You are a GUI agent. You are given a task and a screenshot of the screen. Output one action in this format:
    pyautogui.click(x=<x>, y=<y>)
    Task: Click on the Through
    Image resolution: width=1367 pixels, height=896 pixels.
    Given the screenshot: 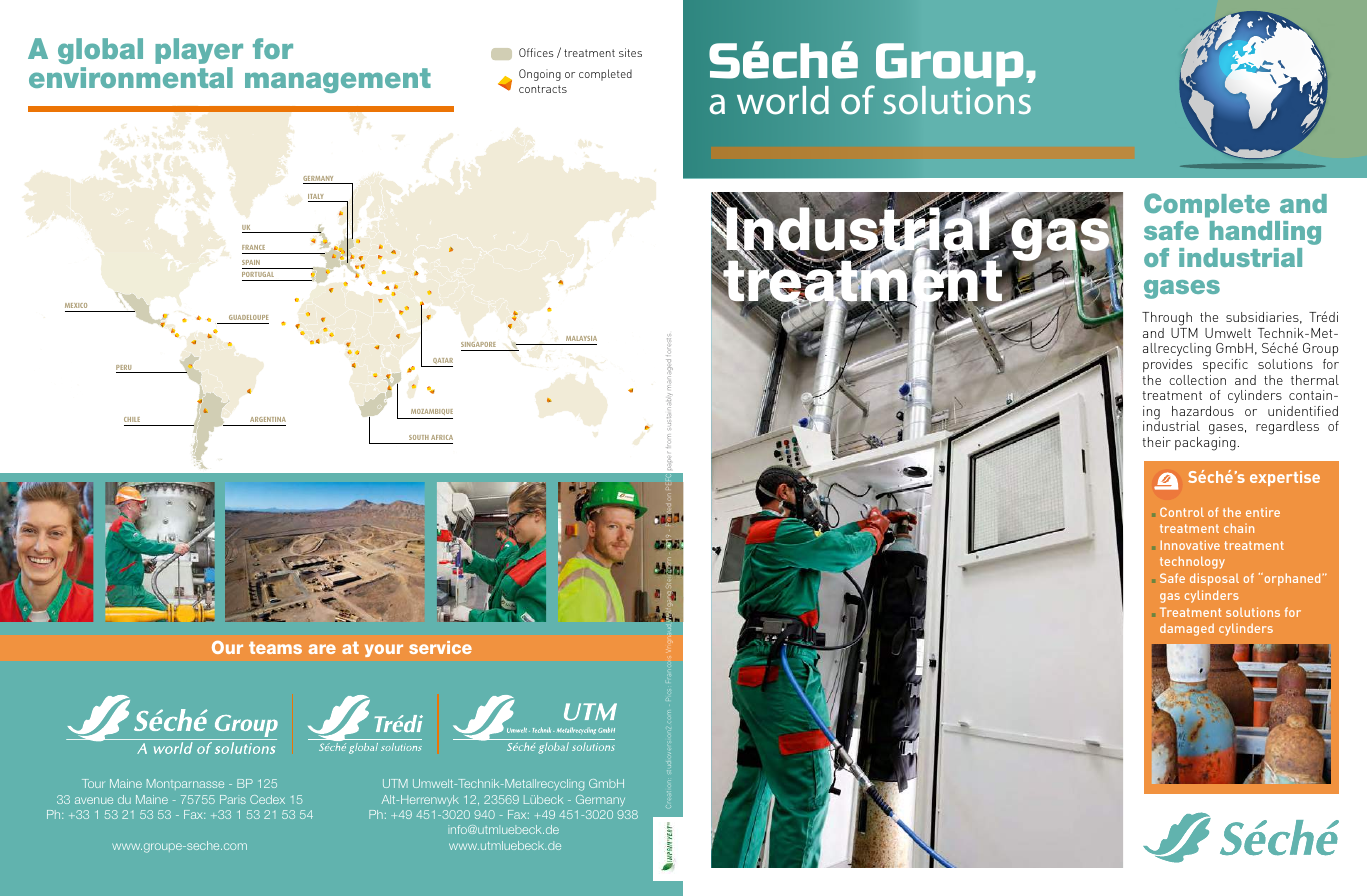 What is the action you would take?
    pyautogui.click(x=1167, y=320)
